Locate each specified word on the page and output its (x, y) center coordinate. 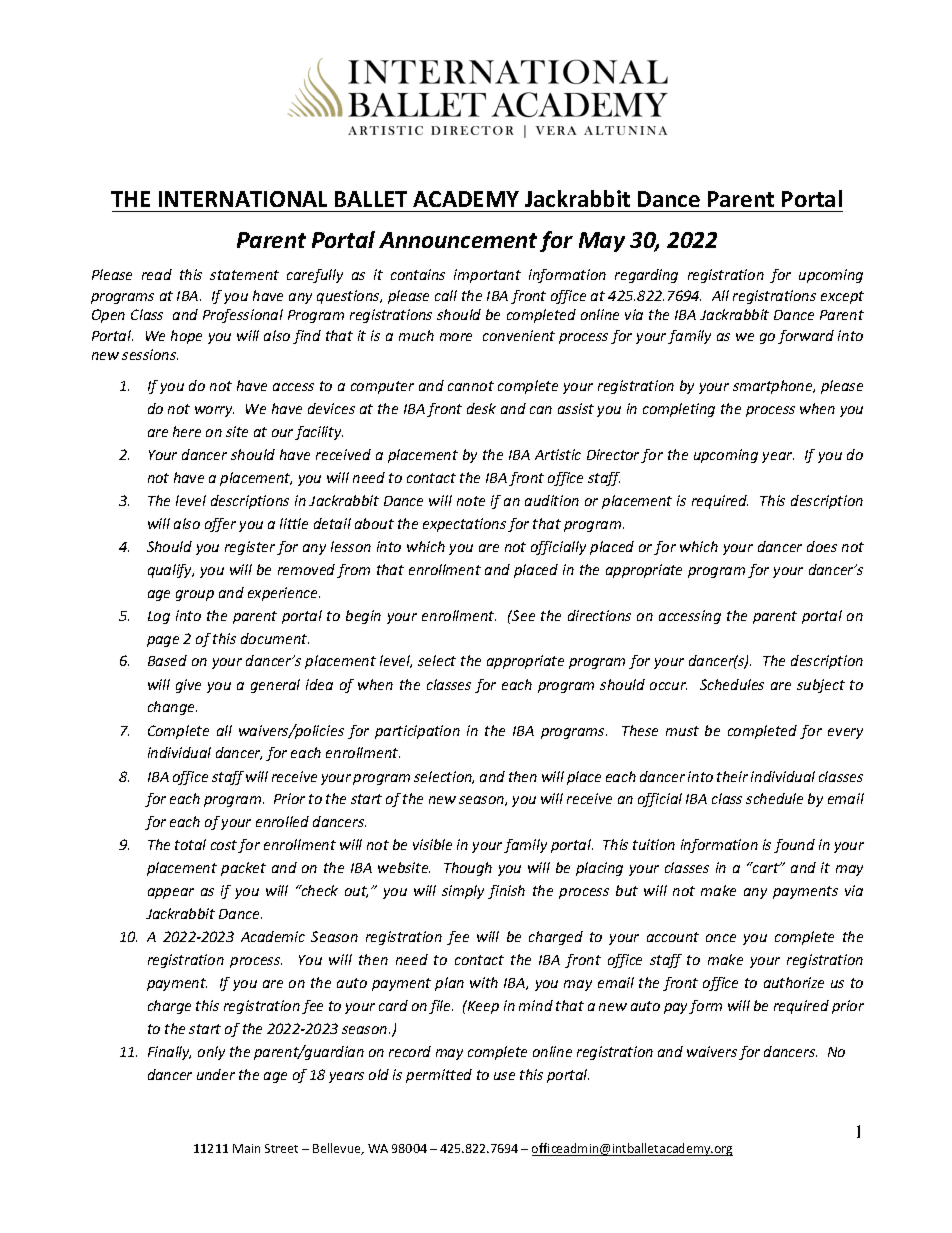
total (190, 844)
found (794, 846)
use (504, 1076)
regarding (646, 276)
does (822, 546)
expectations (464, 525)
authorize (794, 982)
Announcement (458, 240)
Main (246, 1148)
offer (220, 525)
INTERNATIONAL (243, 199)
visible (432, 844)
